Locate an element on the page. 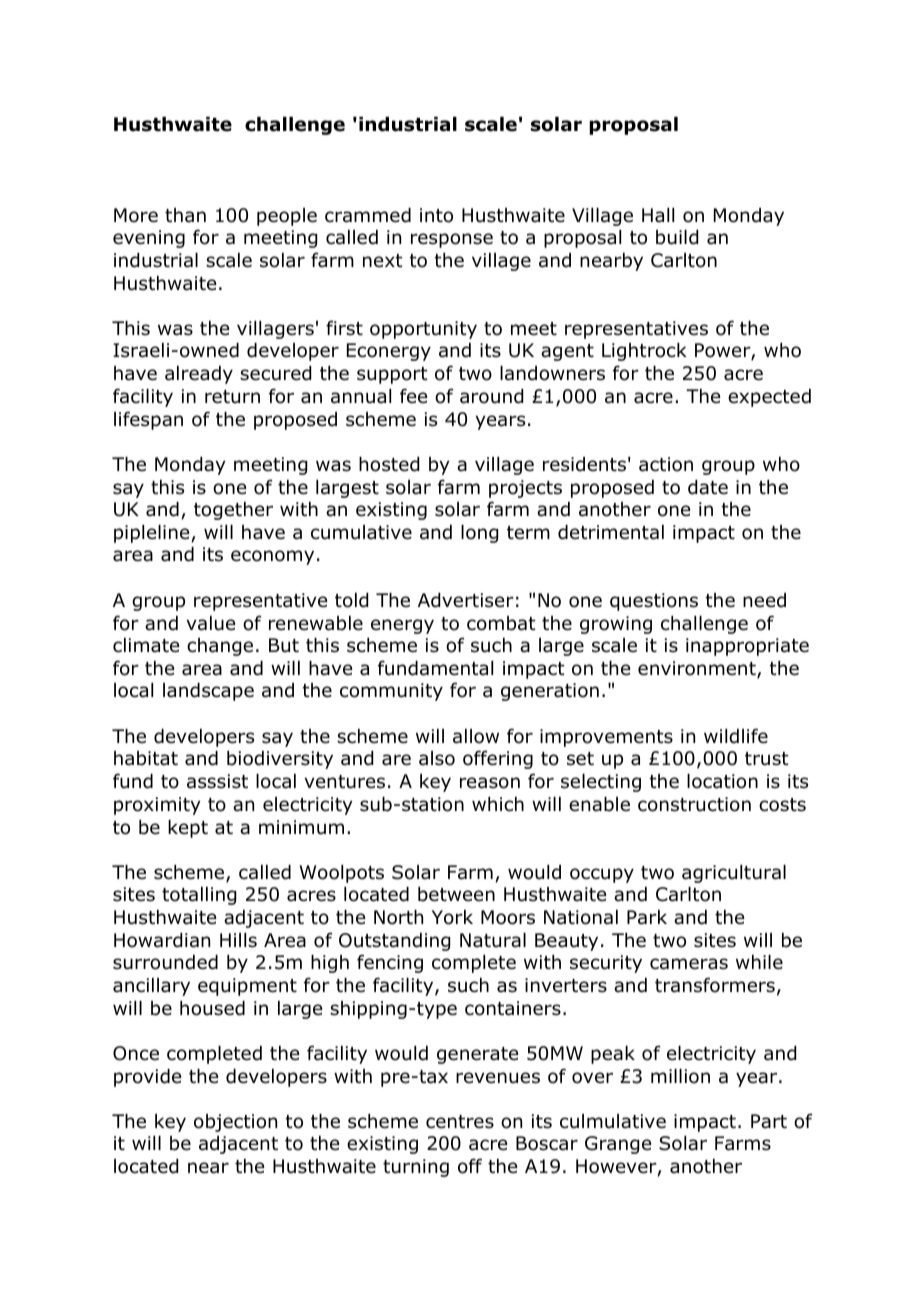 The width and height of the page is (924, 1308). which is located at coordinates (498, 804).
